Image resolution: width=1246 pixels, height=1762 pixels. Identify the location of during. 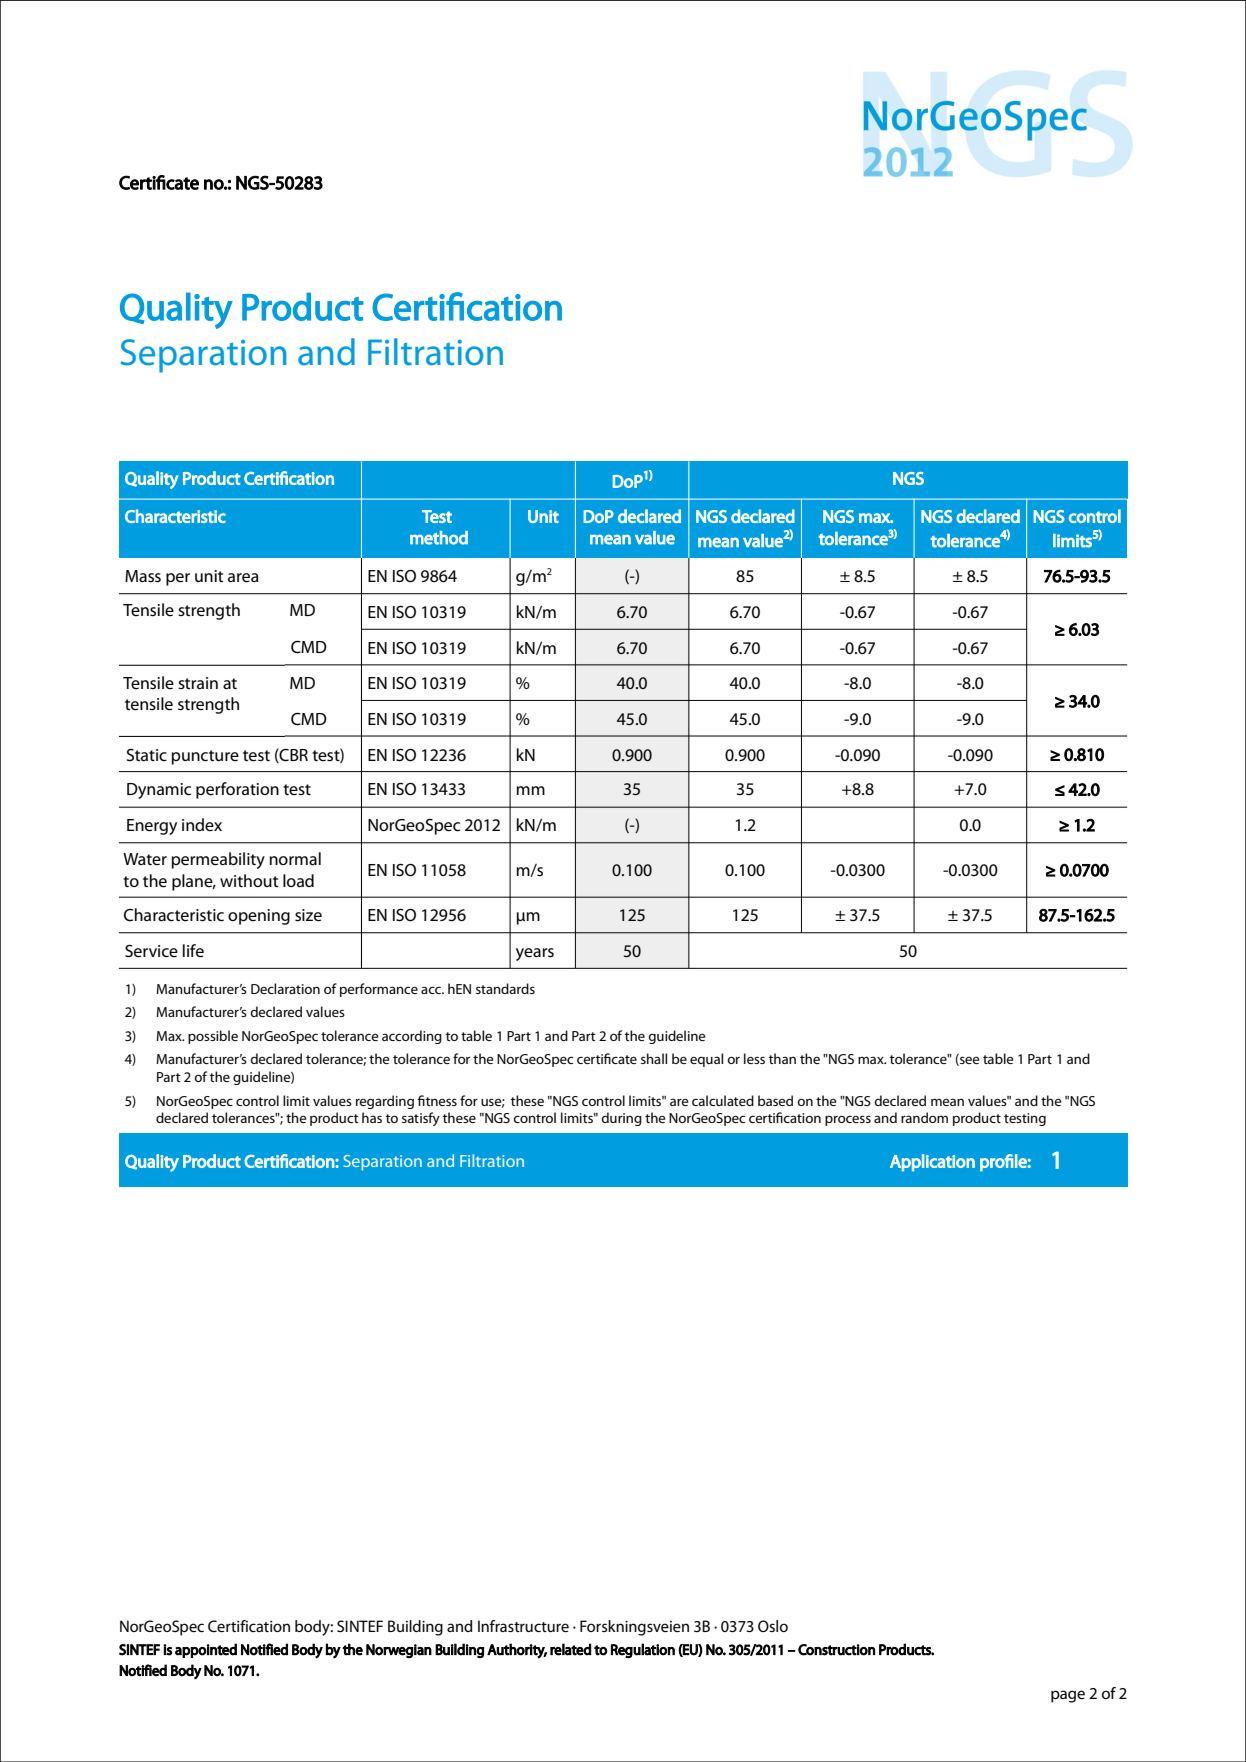
(621, 1119).
